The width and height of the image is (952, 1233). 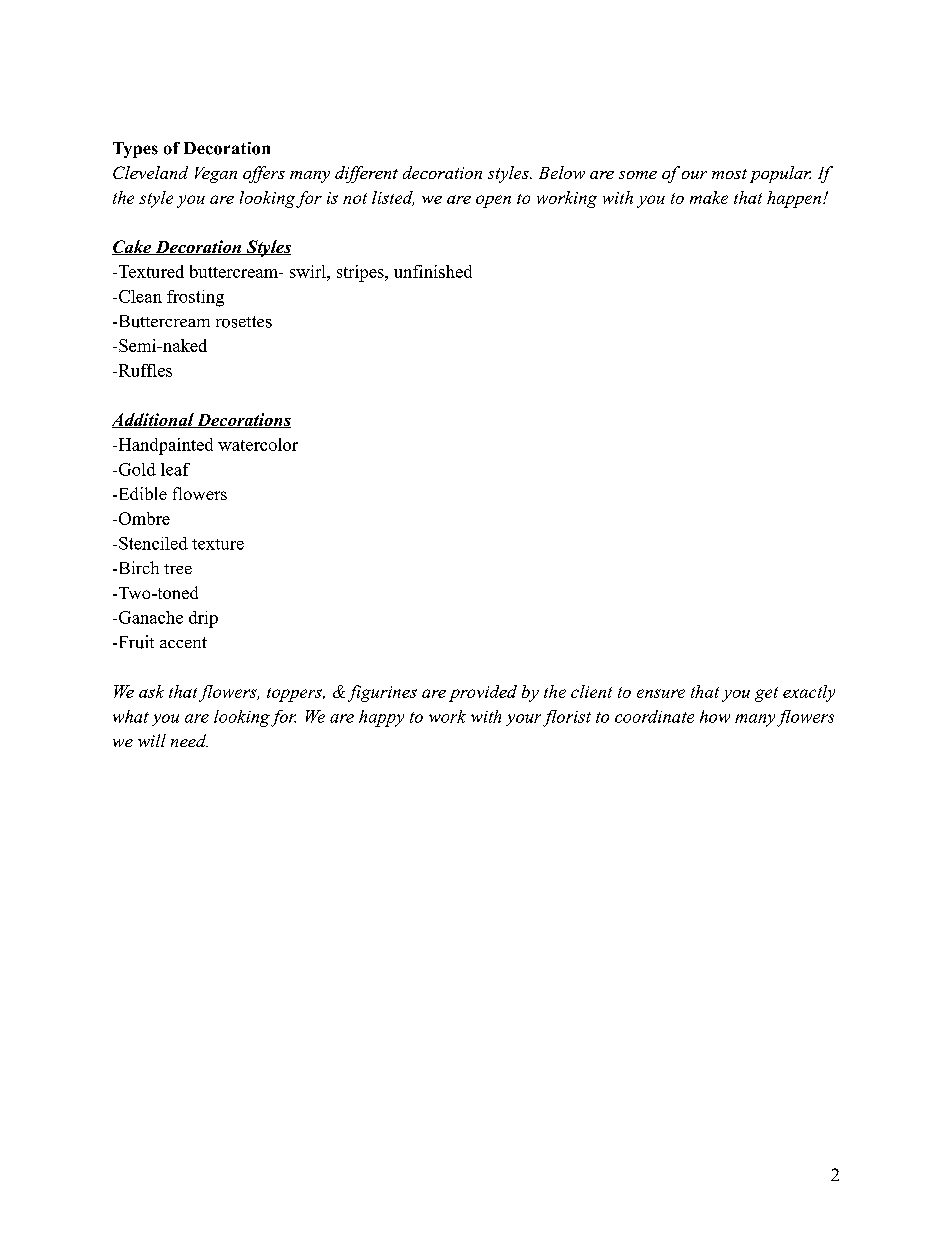 What do you see at coordinates (433, 271) in the image?
I see `unfinished` at bounding box center [433, 271].
